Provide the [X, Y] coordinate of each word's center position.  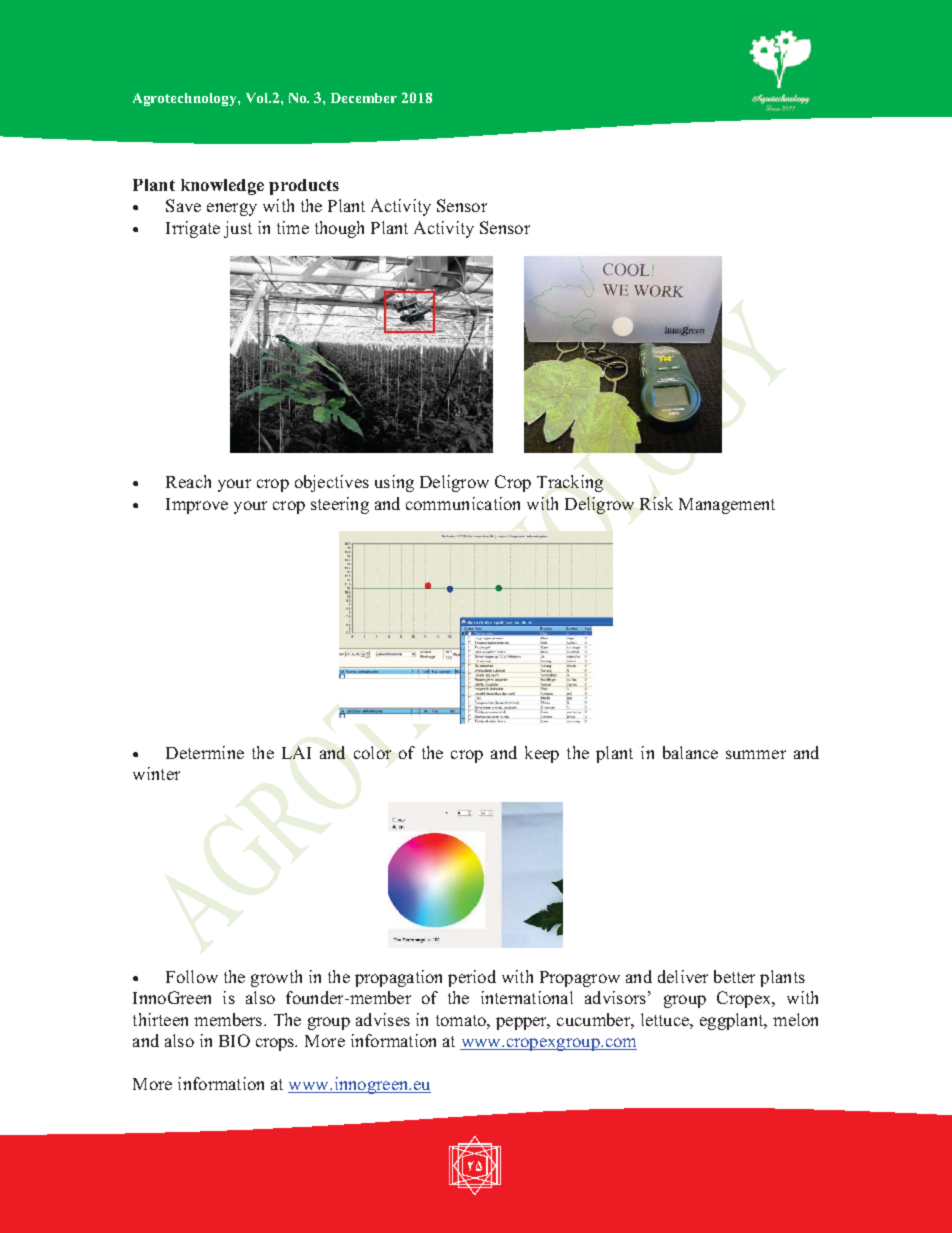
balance [690, 752]
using [394, 483]
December [364, 98]
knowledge [222, 187]
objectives [332, 483]
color [372, 752]
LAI [296, 752]
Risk [656, 503]
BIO [234, 1040]
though [339, 229]
